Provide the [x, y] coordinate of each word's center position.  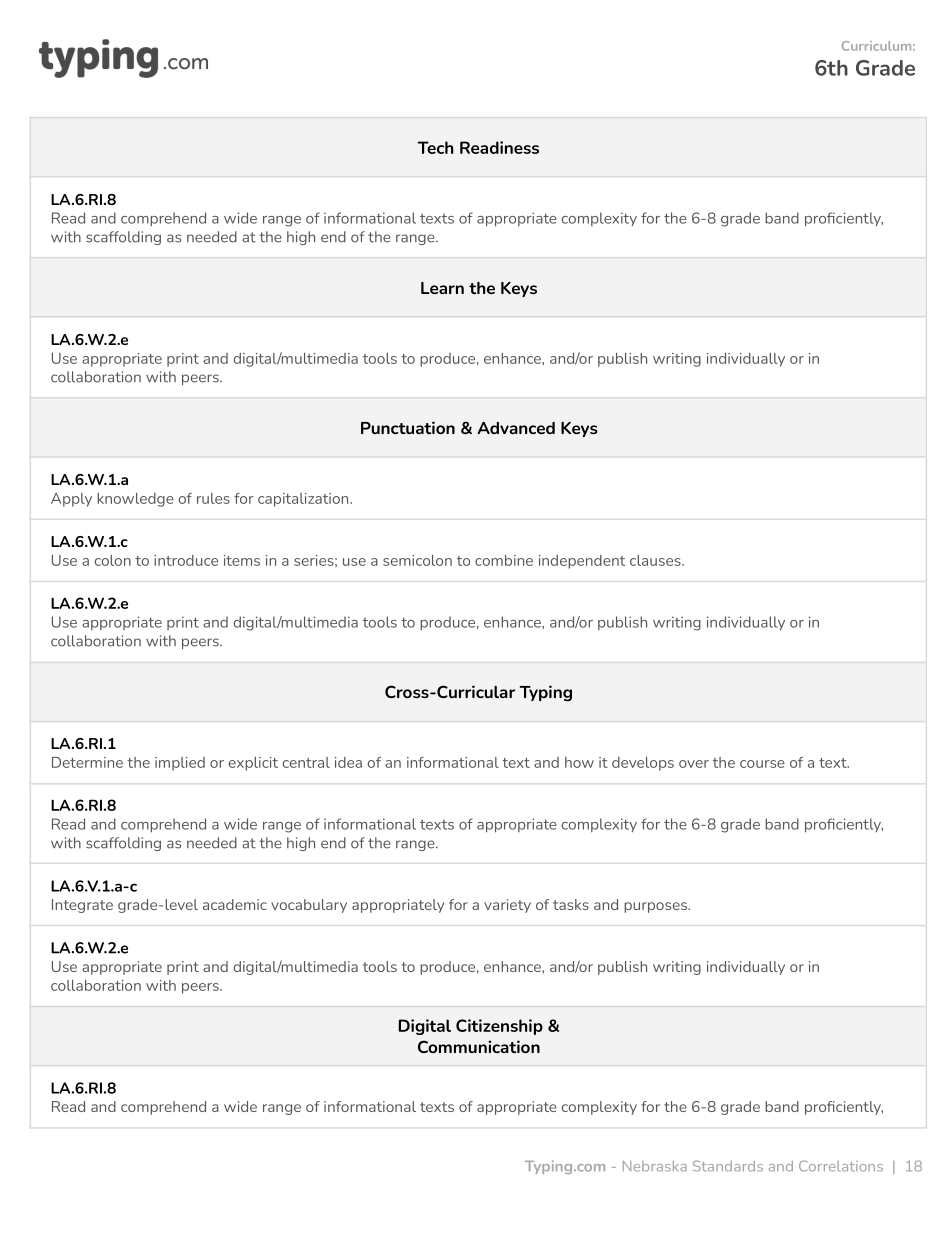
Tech [435, 147]
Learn [442, 288]
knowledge [135, 500]
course [762, 764]
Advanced [516, 428]
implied [180, 764]
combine [504, 560]
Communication [479, 1046]
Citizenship [499, 1027]
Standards [728, 1166]
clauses [656, 560]
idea [348, 762]
